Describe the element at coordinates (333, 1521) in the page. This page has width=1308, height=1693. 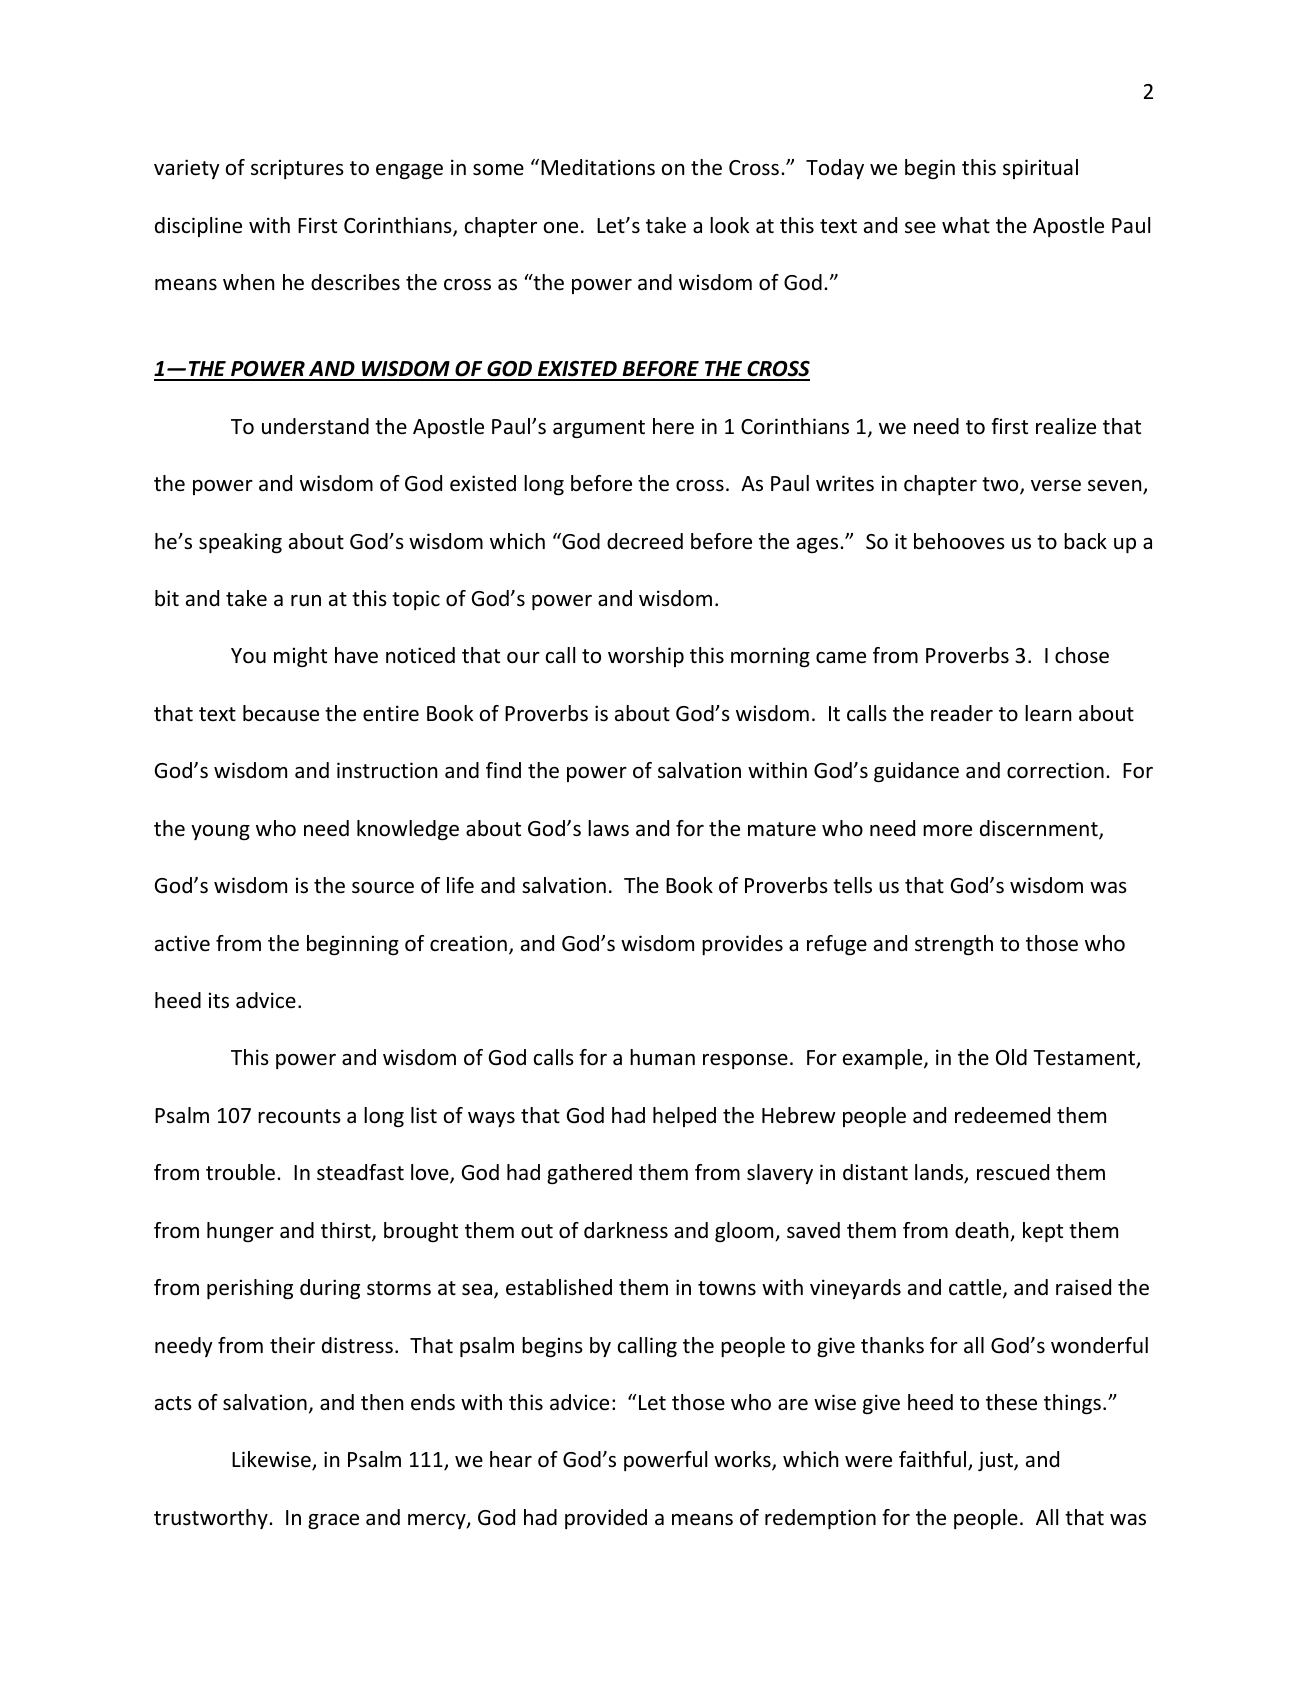
I see `grace` at that location.
